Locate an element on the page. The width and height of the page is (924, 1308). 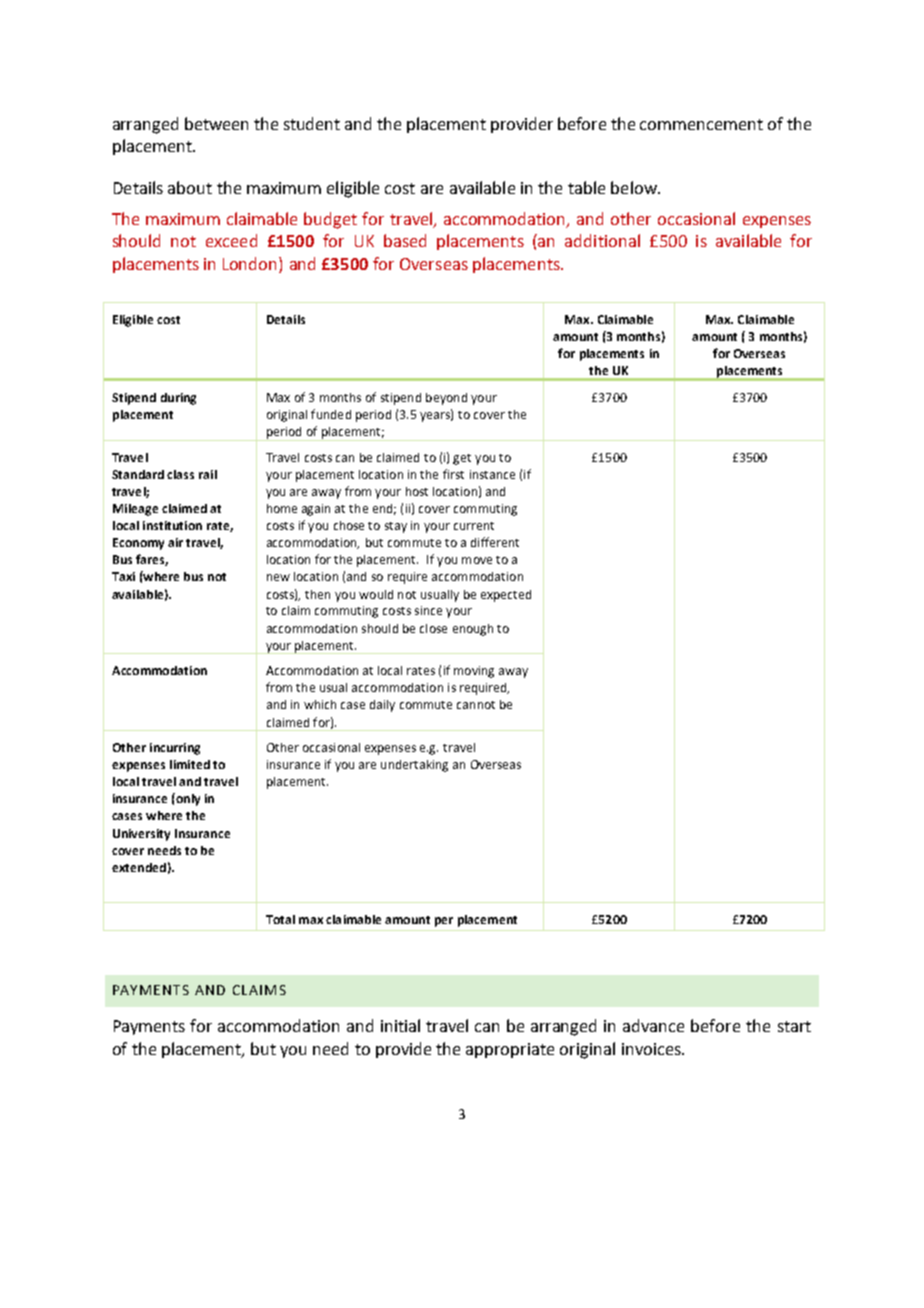
additional is located at coordinates (602, 240).
